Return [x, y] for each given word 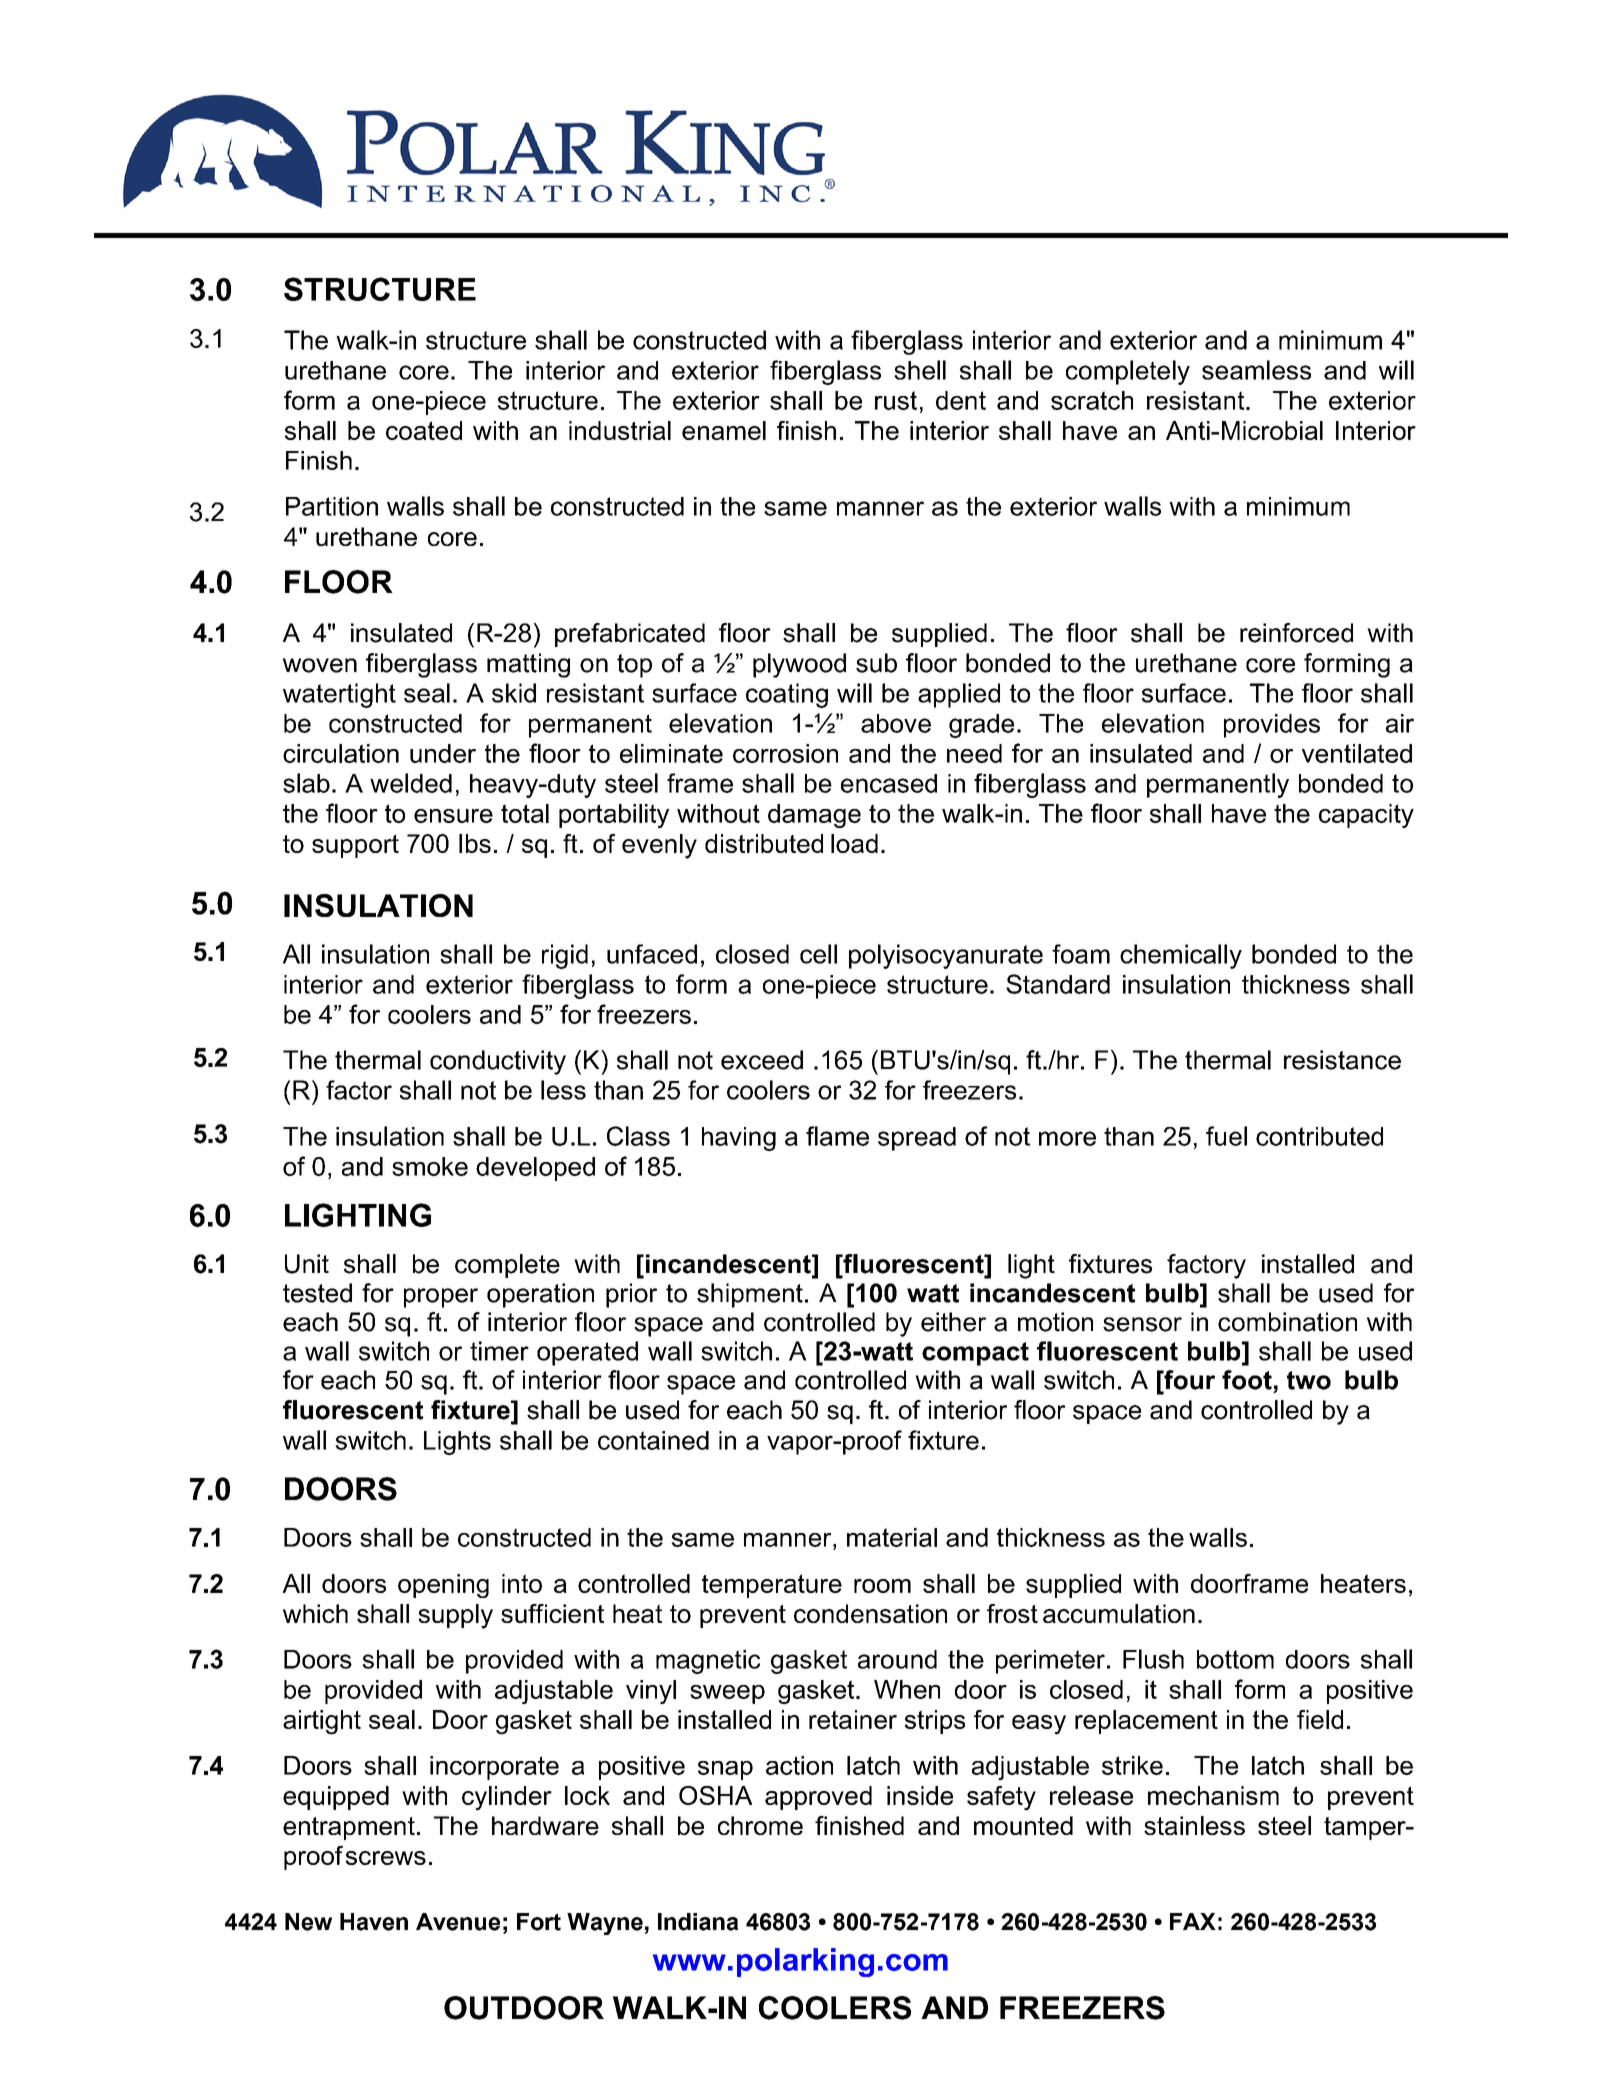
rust [896, 400]
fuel [1226, 1136]
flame [837, 1136]
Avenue [458, 1922]
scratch [1092, 400]
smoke [430, 1166]
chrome [760, 1825]
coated [424, 430]
